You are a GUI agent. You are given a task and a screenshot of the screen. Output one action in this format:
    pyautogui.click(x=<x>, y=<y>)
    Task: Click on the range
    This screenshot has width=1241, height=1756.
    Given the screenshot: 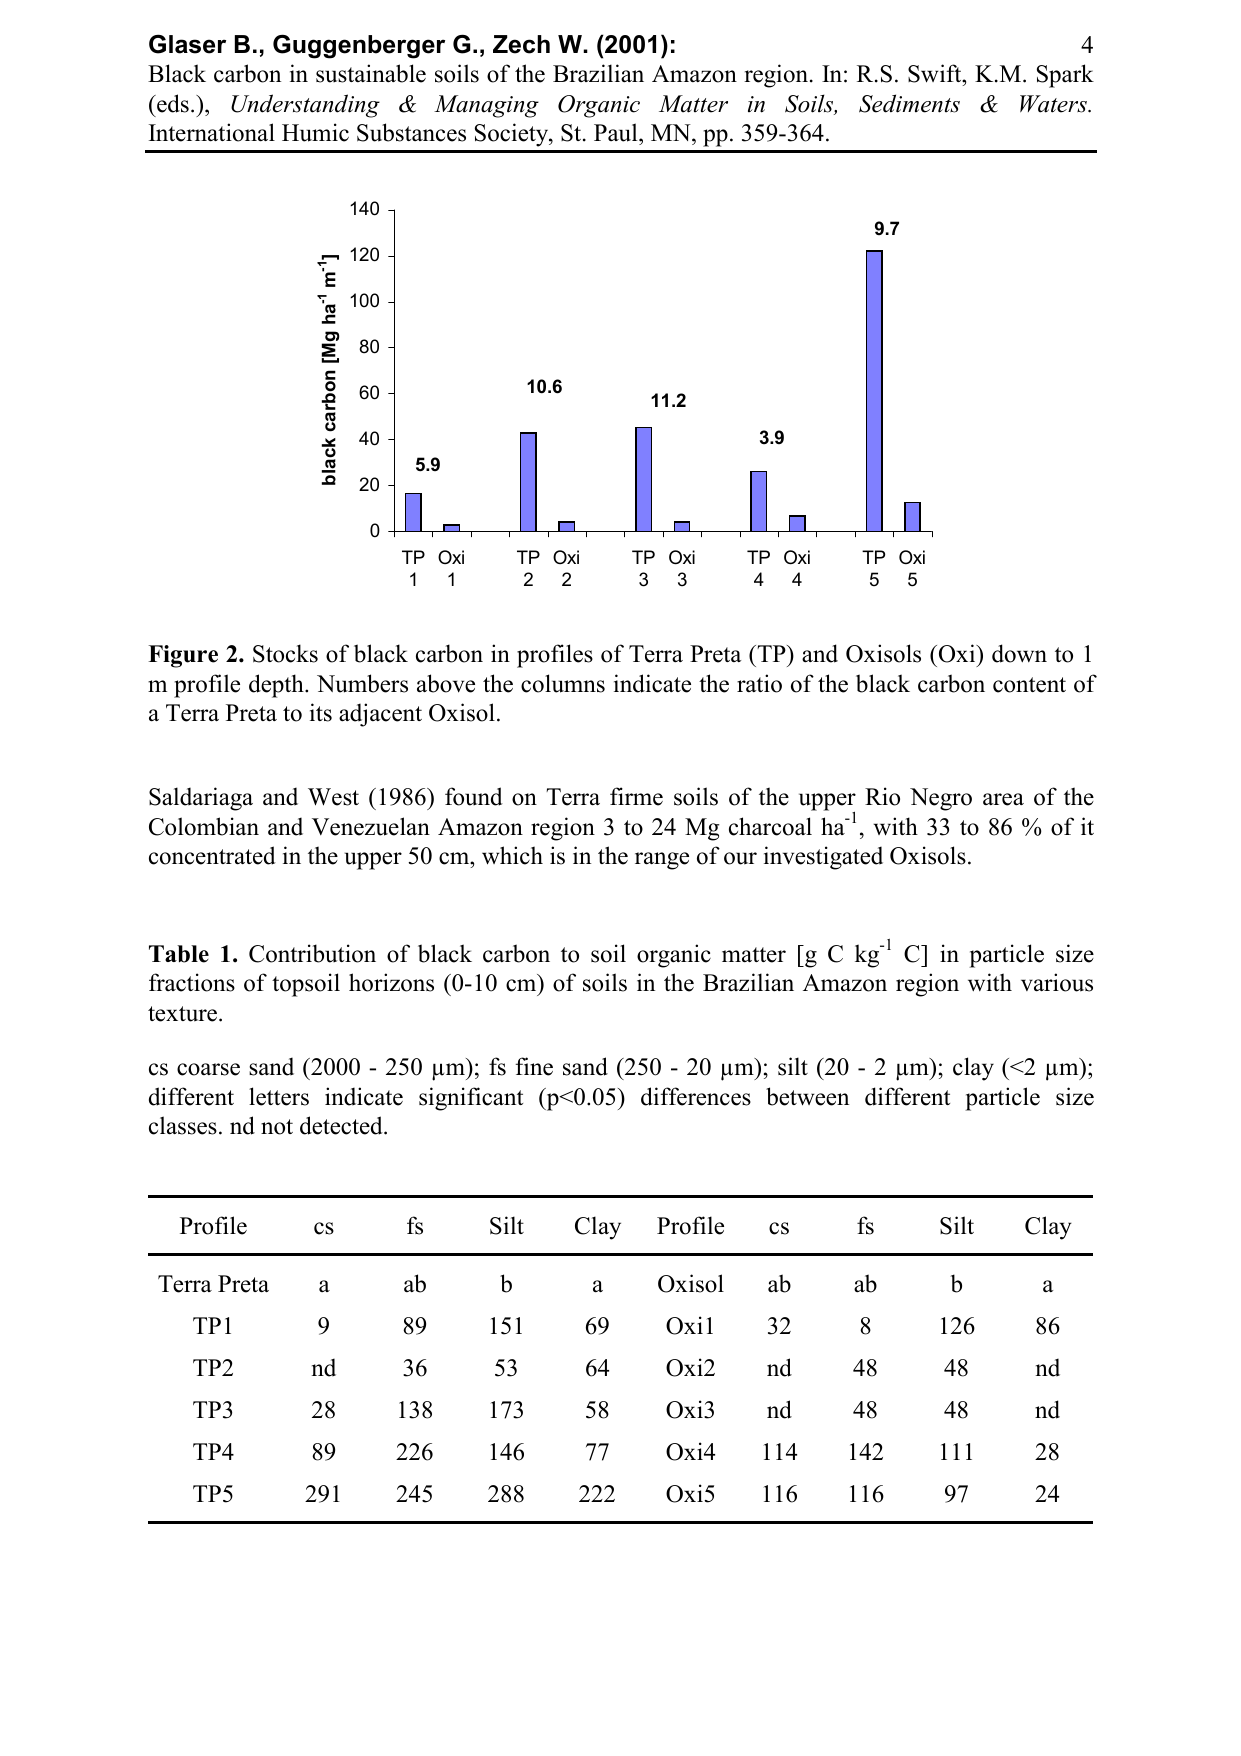 What is the action you would take?
    pyautogui.click(x=662, y=861)
